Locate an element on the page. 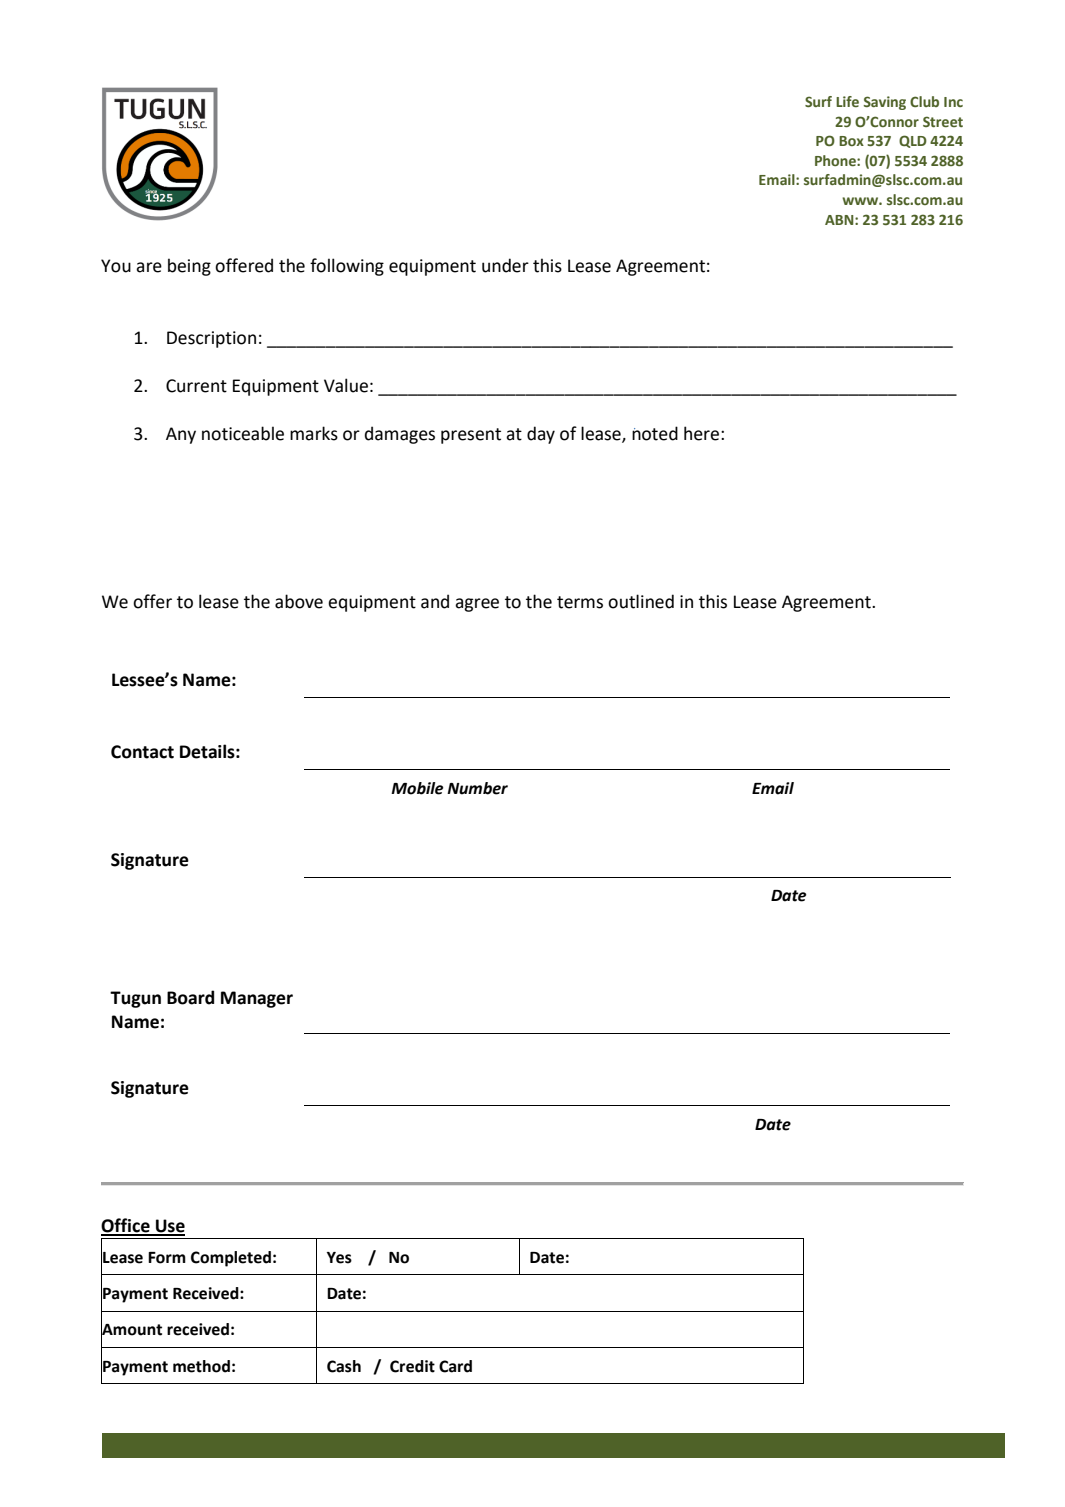  Box is located at coordinates (851, 141).
